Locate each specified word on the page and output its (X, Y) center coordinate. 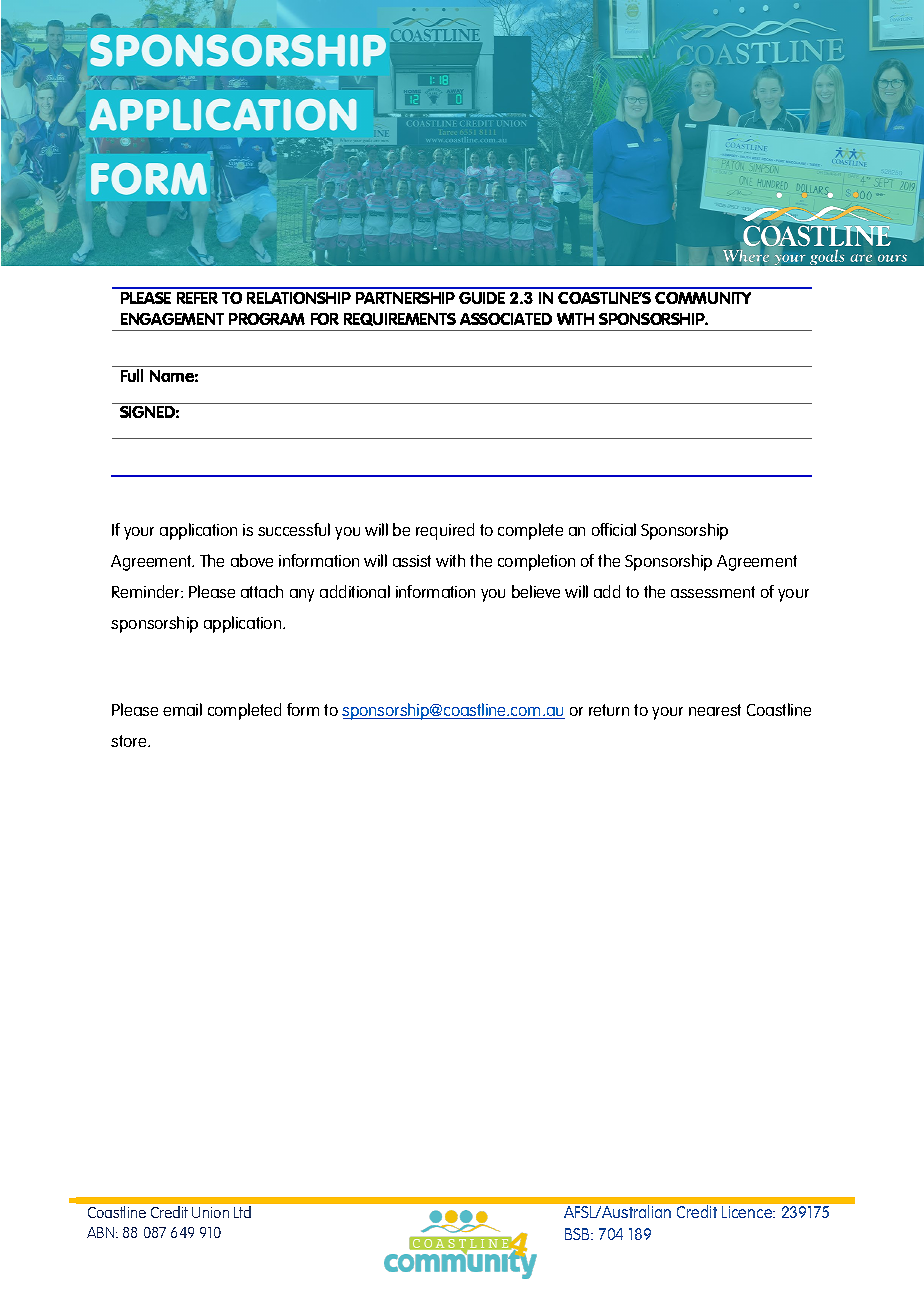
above (252, 560)
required (445, 531)
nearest (715, 710)
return (609, 710)
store (130, 741)
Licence (748, 1212)
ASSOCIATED (506, 319)
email (182, 709)
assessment (713, 592)
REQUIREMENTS (400, 319)
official (614, 529)
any (302, 595)
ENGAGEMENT (172, 319)
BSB (578, 1234)
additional (355, 591)
